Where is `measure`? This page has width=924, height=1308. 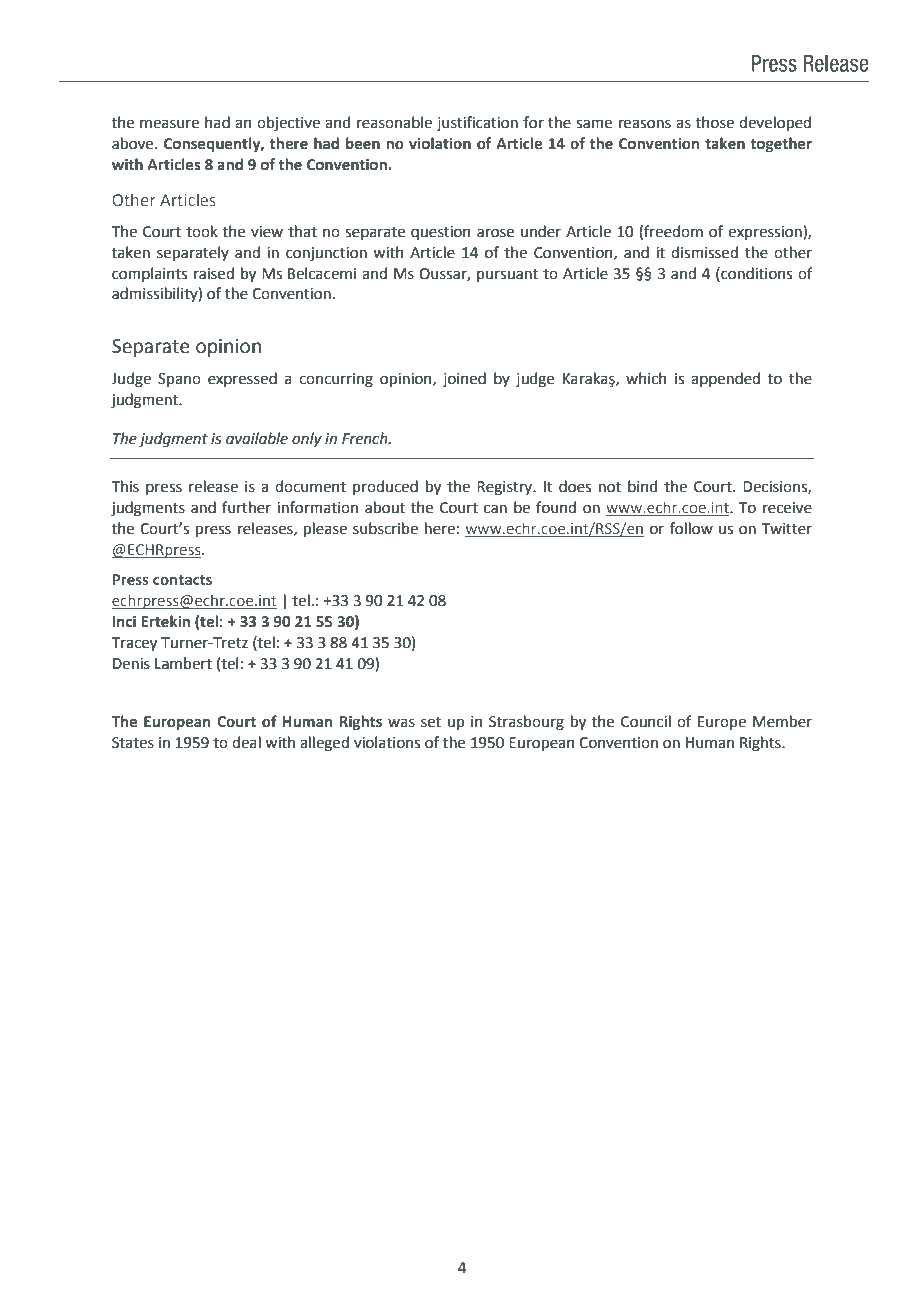
measure is located at coordinates (169, 124).
